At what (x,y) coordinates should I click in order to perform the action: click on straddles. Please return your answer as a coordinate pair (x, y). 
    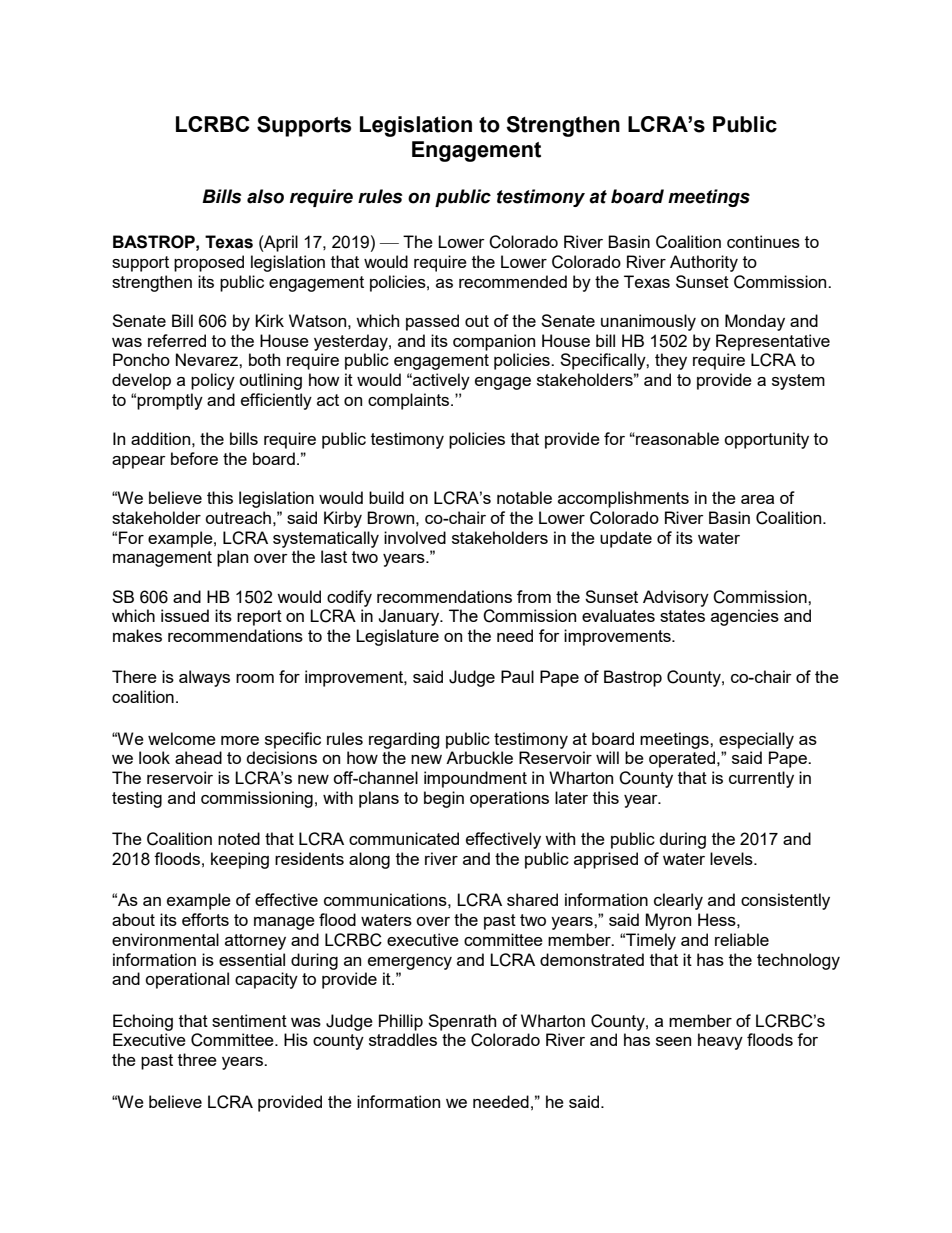
    Looking at the image, I should click on (403, 1039).
